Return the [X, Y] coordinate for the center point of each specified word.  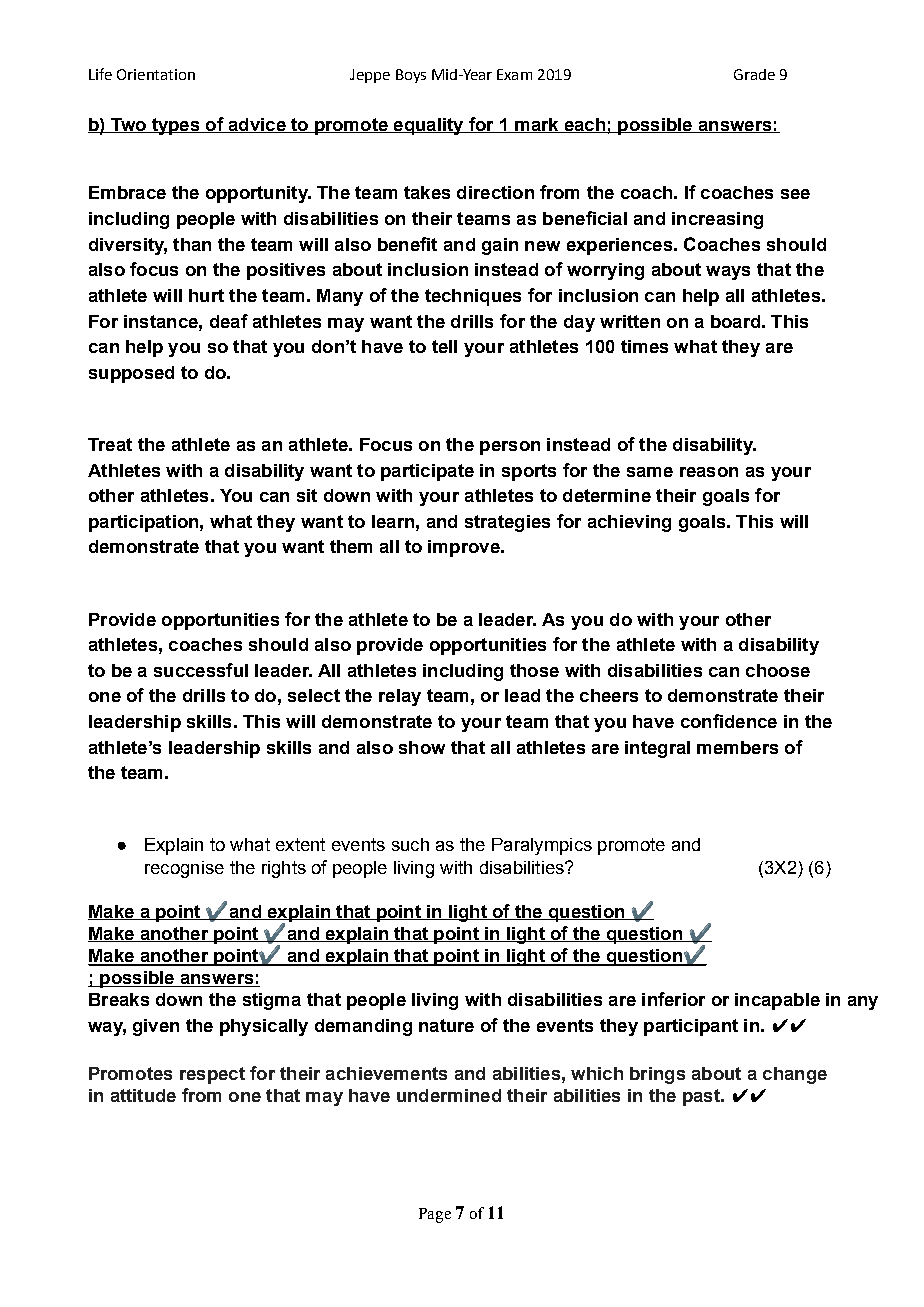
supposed [131, 374]
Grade [754, 74]
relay [400, 697]
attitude [143, 1095]
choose [778, 670]
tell [444, 346]
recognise [184, 869]
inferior [673, 999]
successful [201, 670]
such [410, 844]
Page [435, 1215]
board [735, 321]
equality [428, 126]
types [175, 126]
